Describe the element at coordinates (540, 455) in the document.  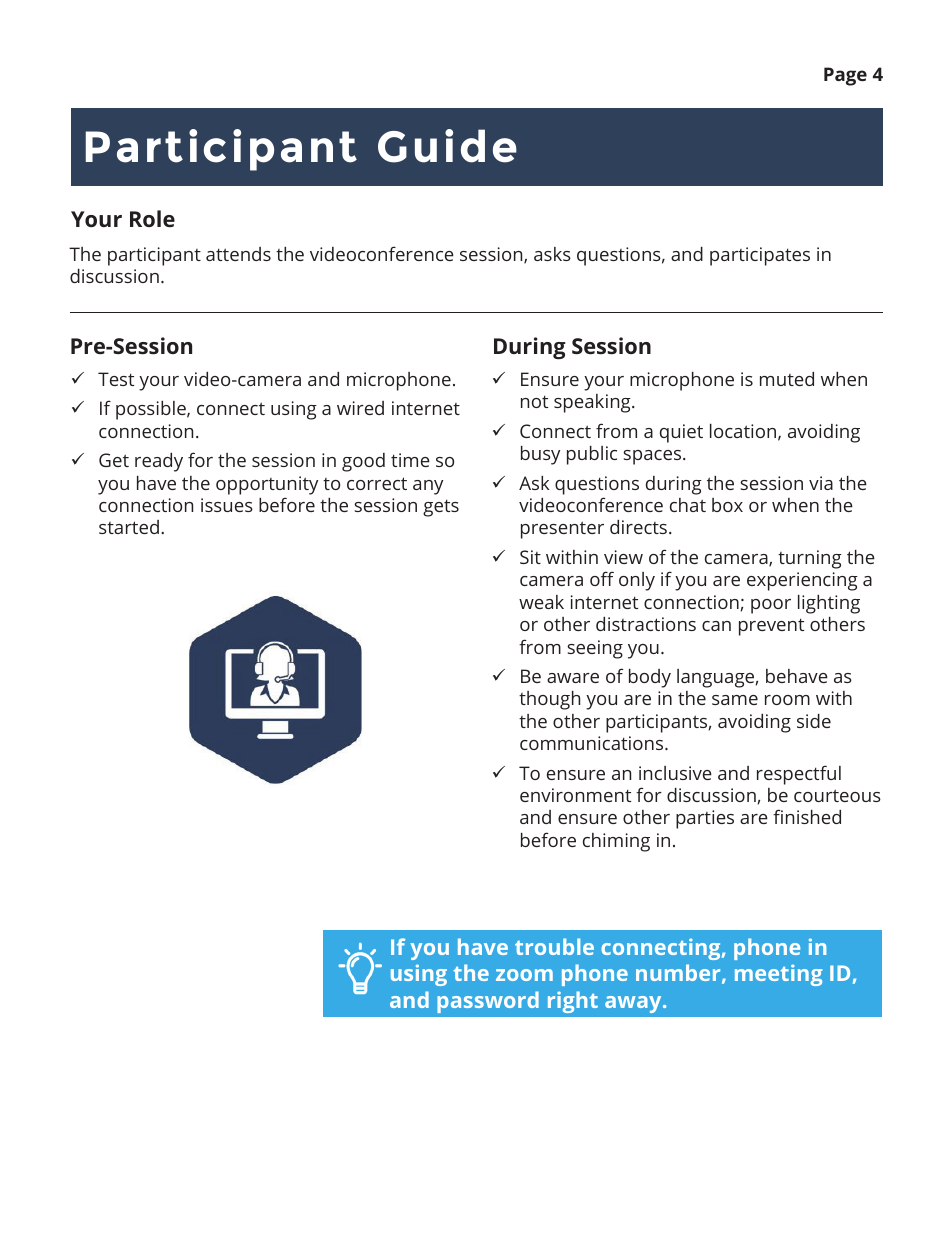
I see `busy` at that location.
